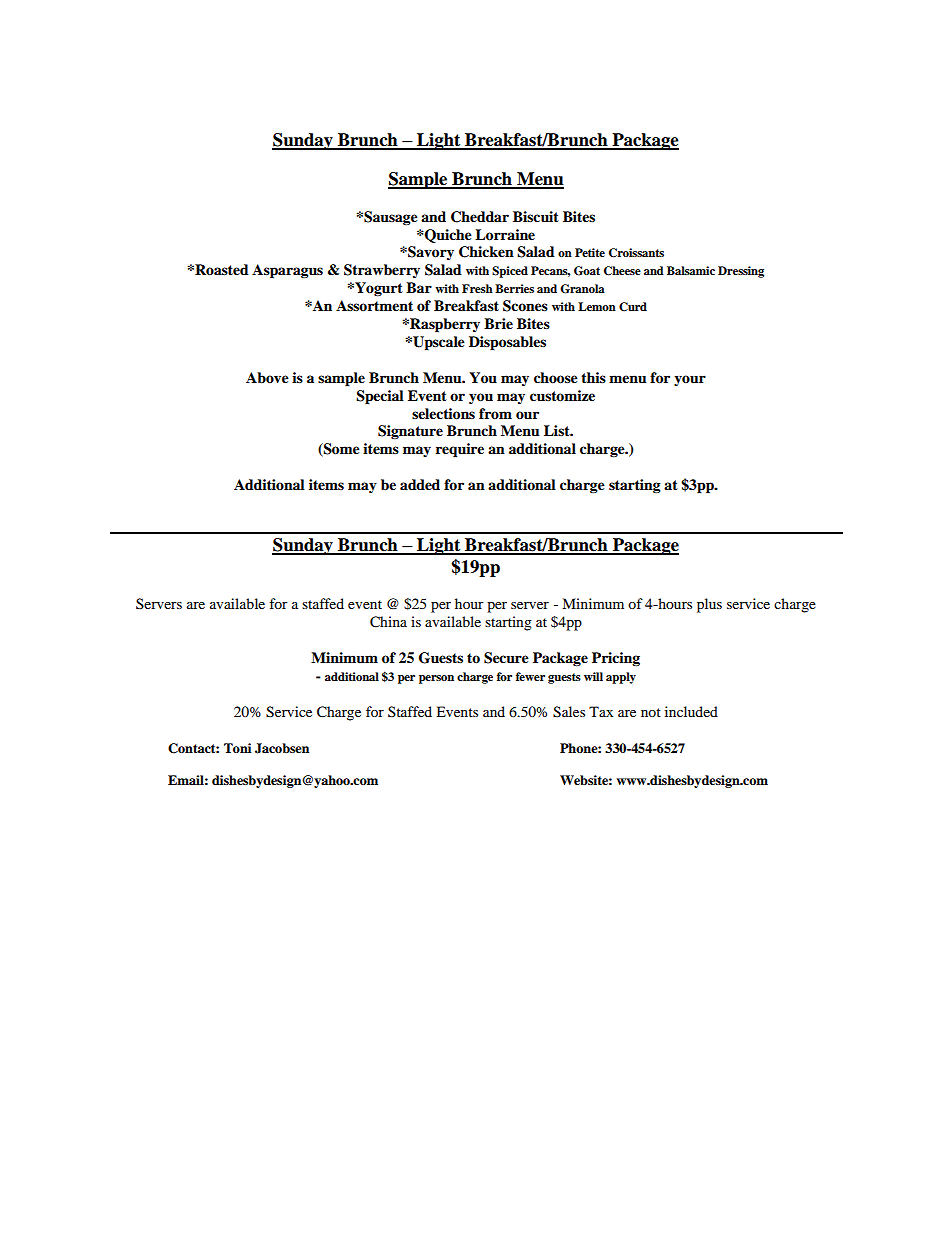 The height and width of the screenshot is (1233, 952). Describe the element at coordinates (287, 271) in the screenshot. I see `Asparagus` at that location.
